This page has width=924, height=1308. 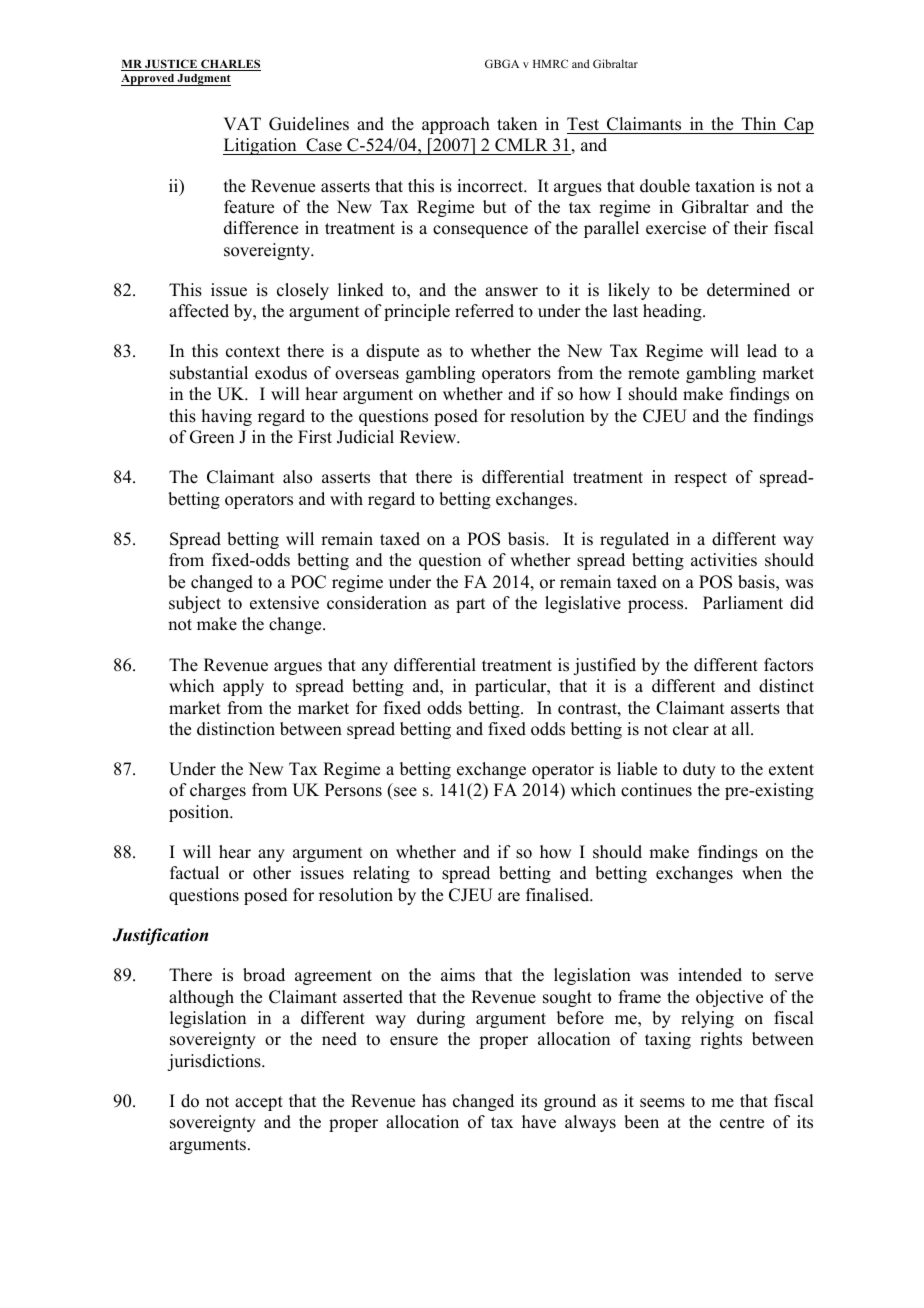 What do you see at coordinates (195, 604) in the page?
I see `subject` at bounding box center [195, 604].
